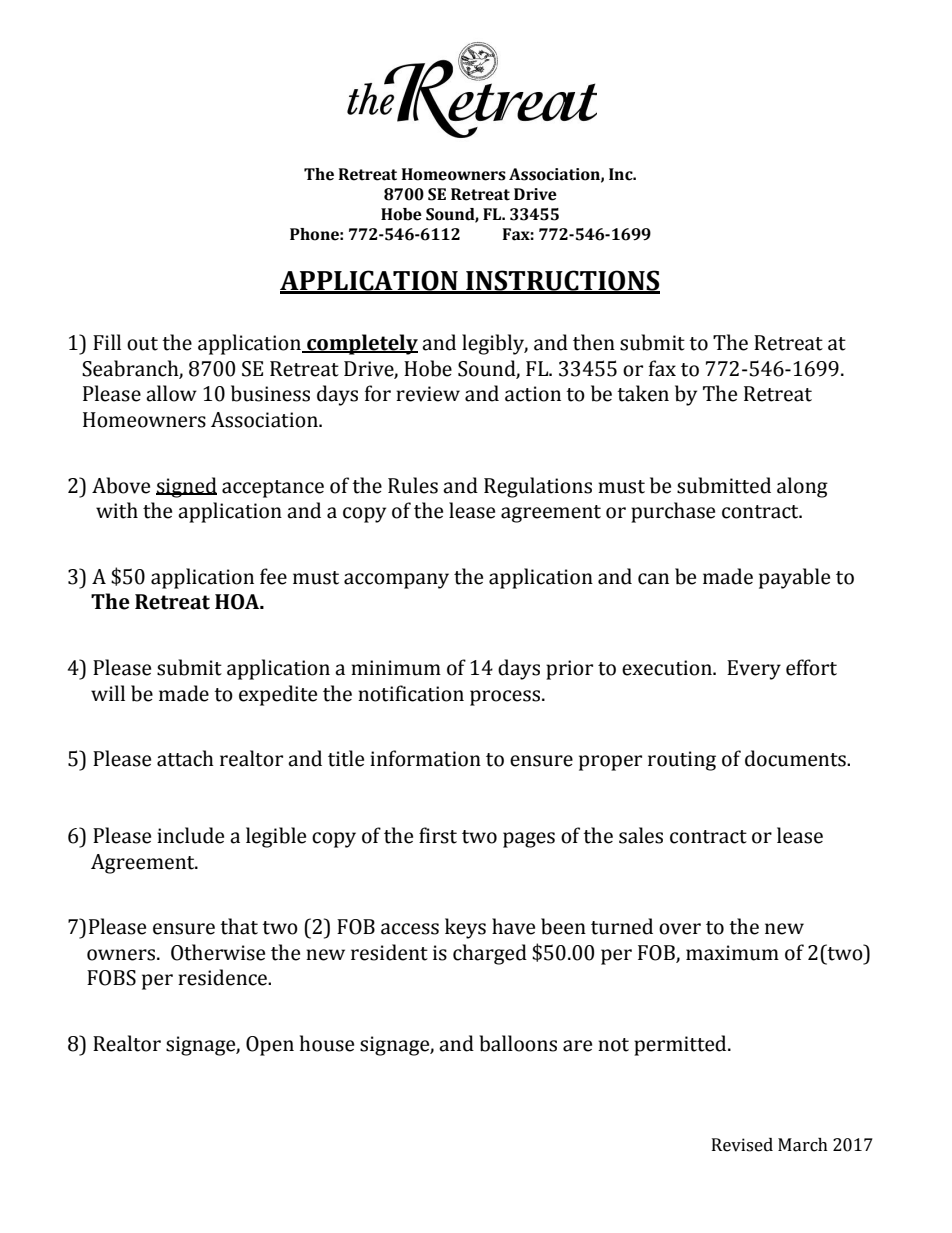  Describe the element at coordinates (754, 670) in the screenshot. I see `Every` at that location.
